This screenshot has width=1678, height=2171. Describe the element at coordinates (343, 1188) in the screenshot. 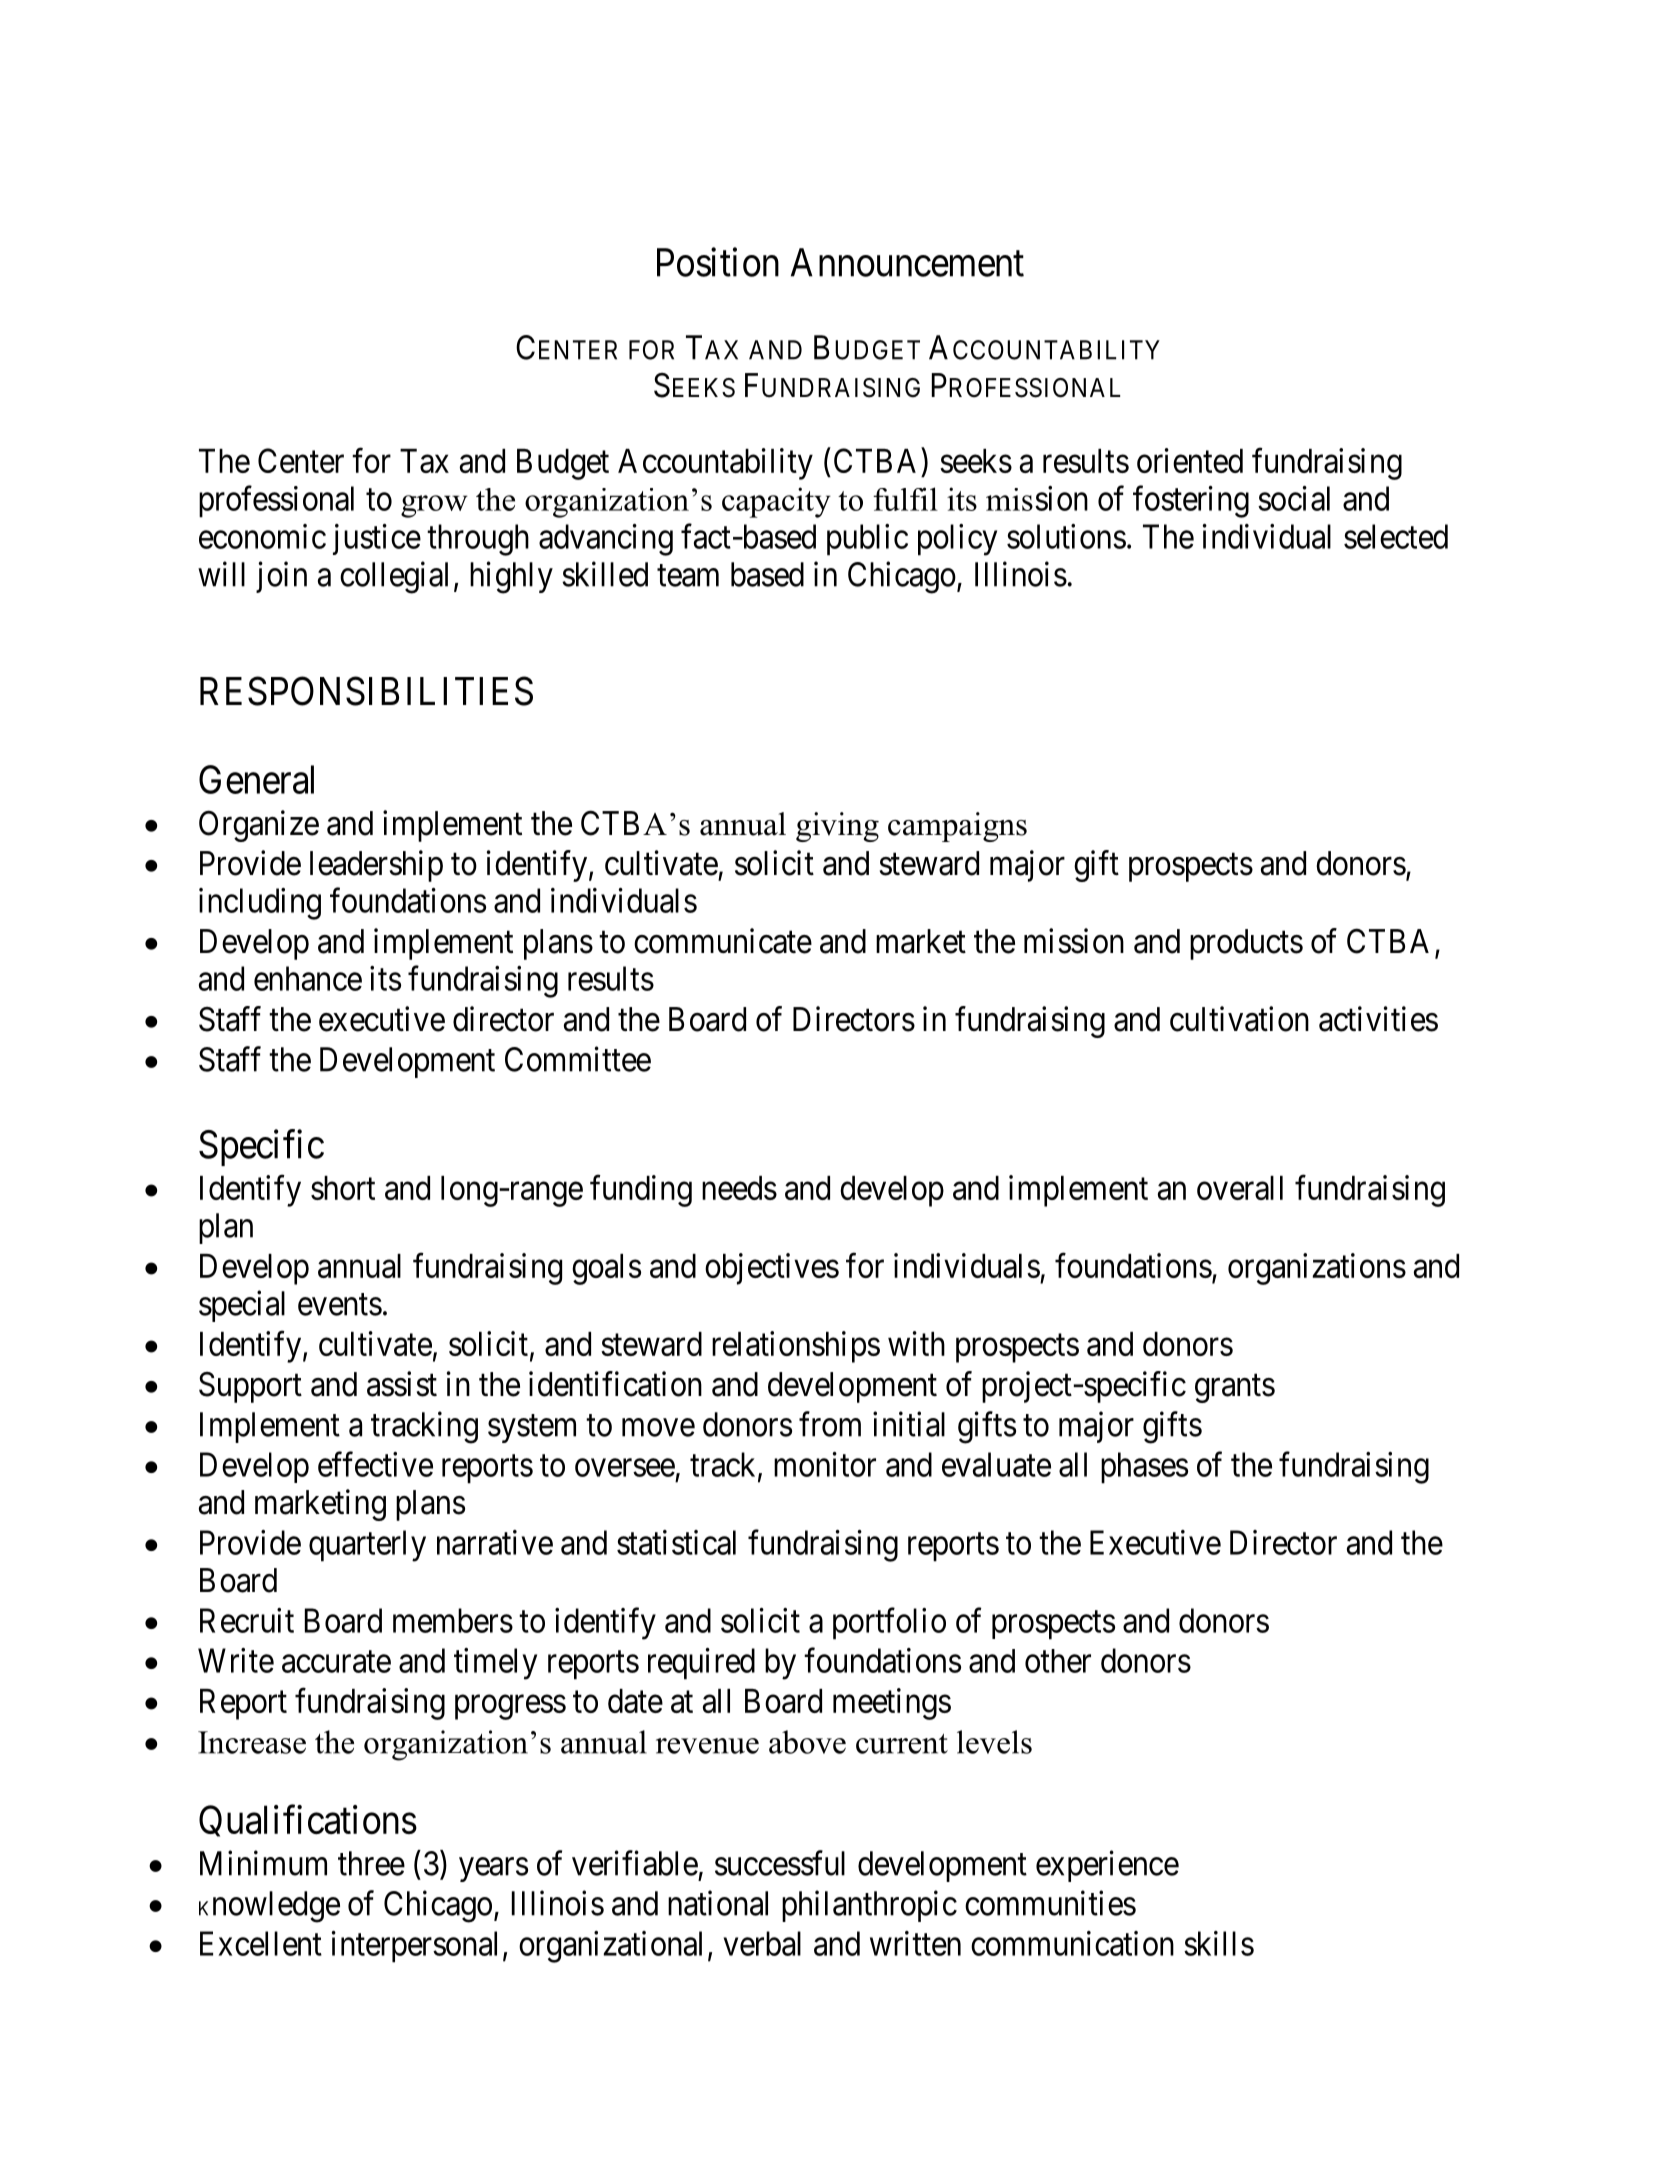

I see `short` at that location.
